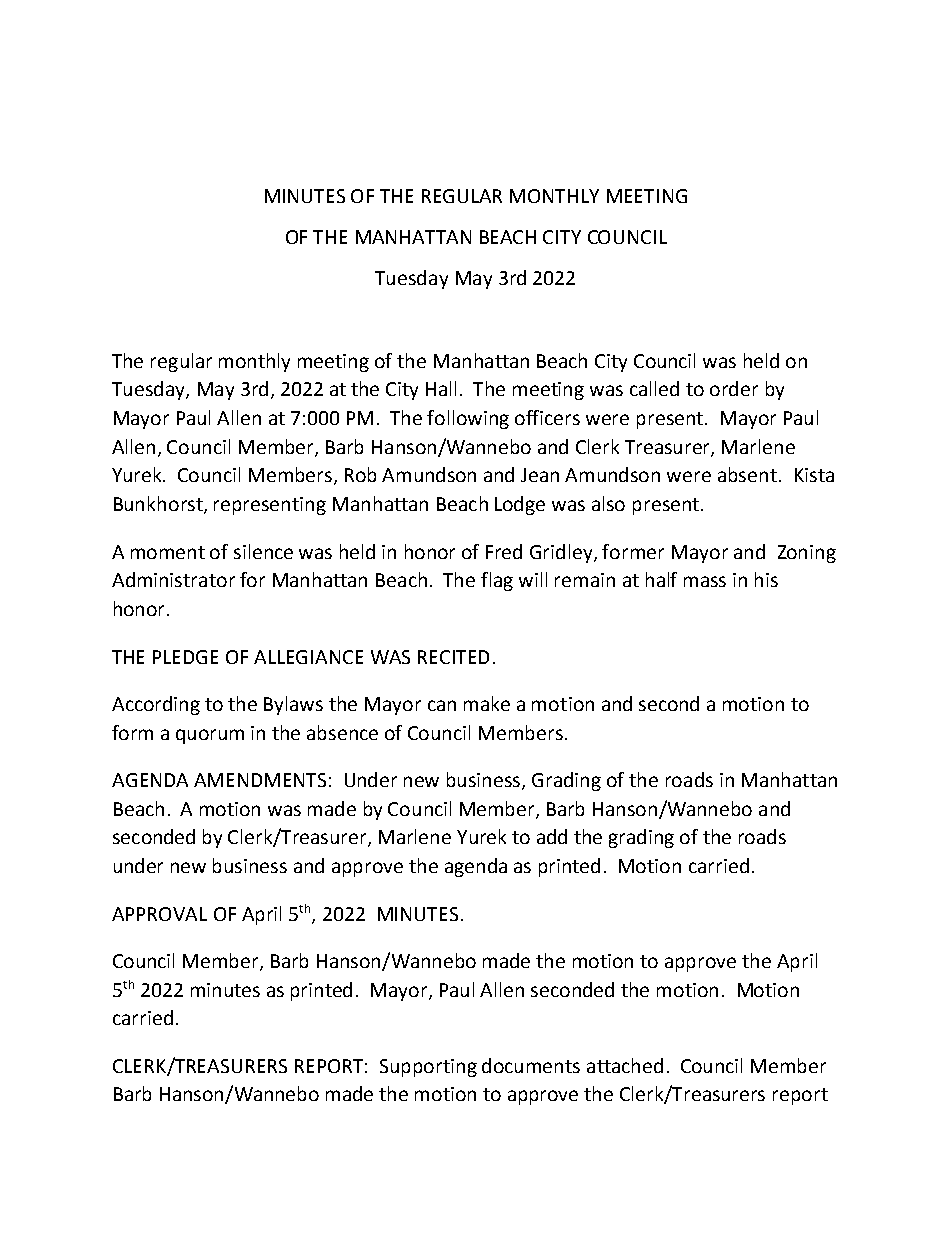 The width and height of the image is (952, 1233). Describe the element at coordinates (487, 703) in the image. I see `make` at that location.
